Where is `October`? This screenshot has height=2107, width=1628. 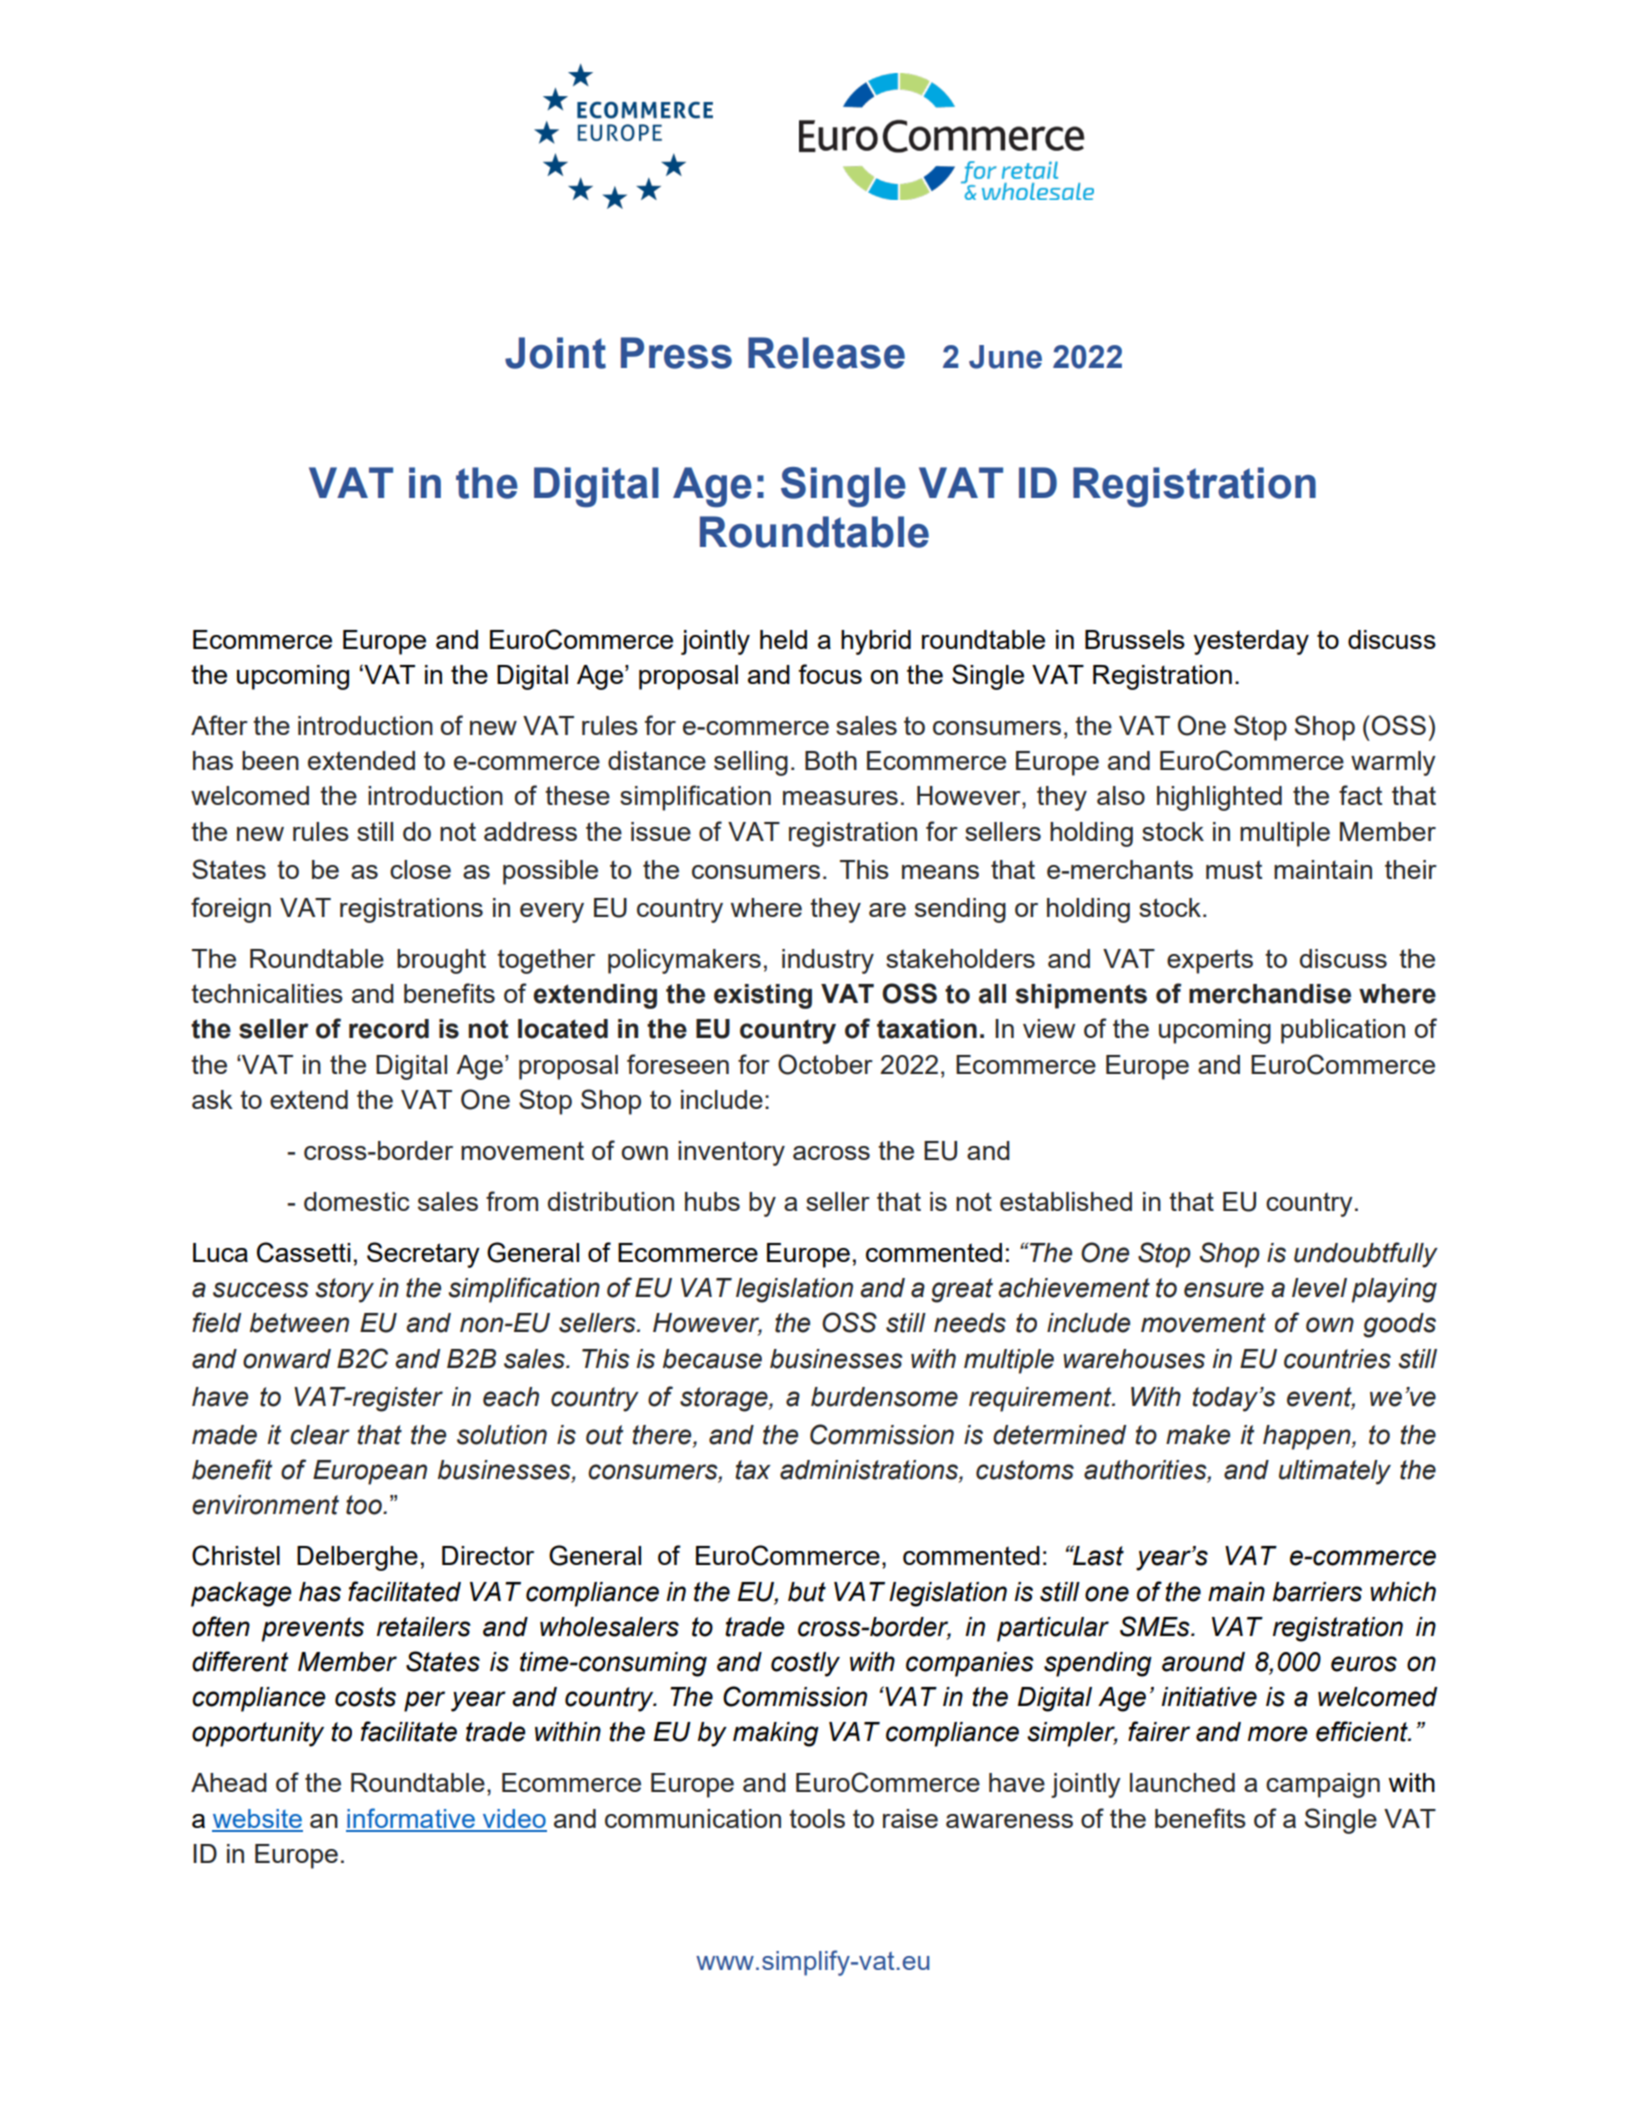
October is located at coordinates (825, 1064).
